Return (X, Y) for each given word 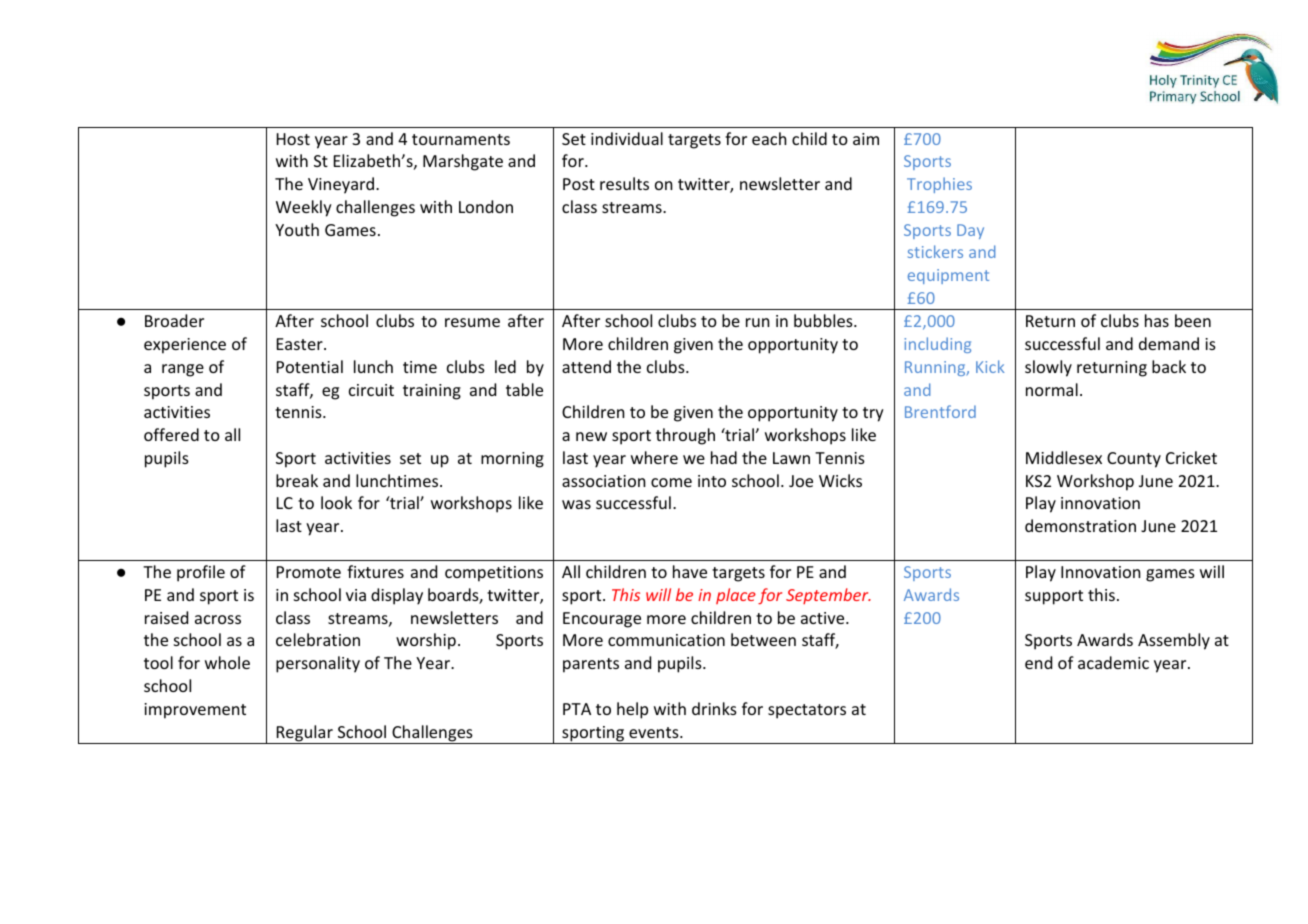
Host (293, 139)
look (336, 502)
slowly (1048, 368)
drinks (714, 708)
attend (586, 366)
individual (627, 138)
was (576, 504)
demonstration (1080, 525)
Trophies (939, 185)
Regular (304, 734)
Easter (301, 344)
